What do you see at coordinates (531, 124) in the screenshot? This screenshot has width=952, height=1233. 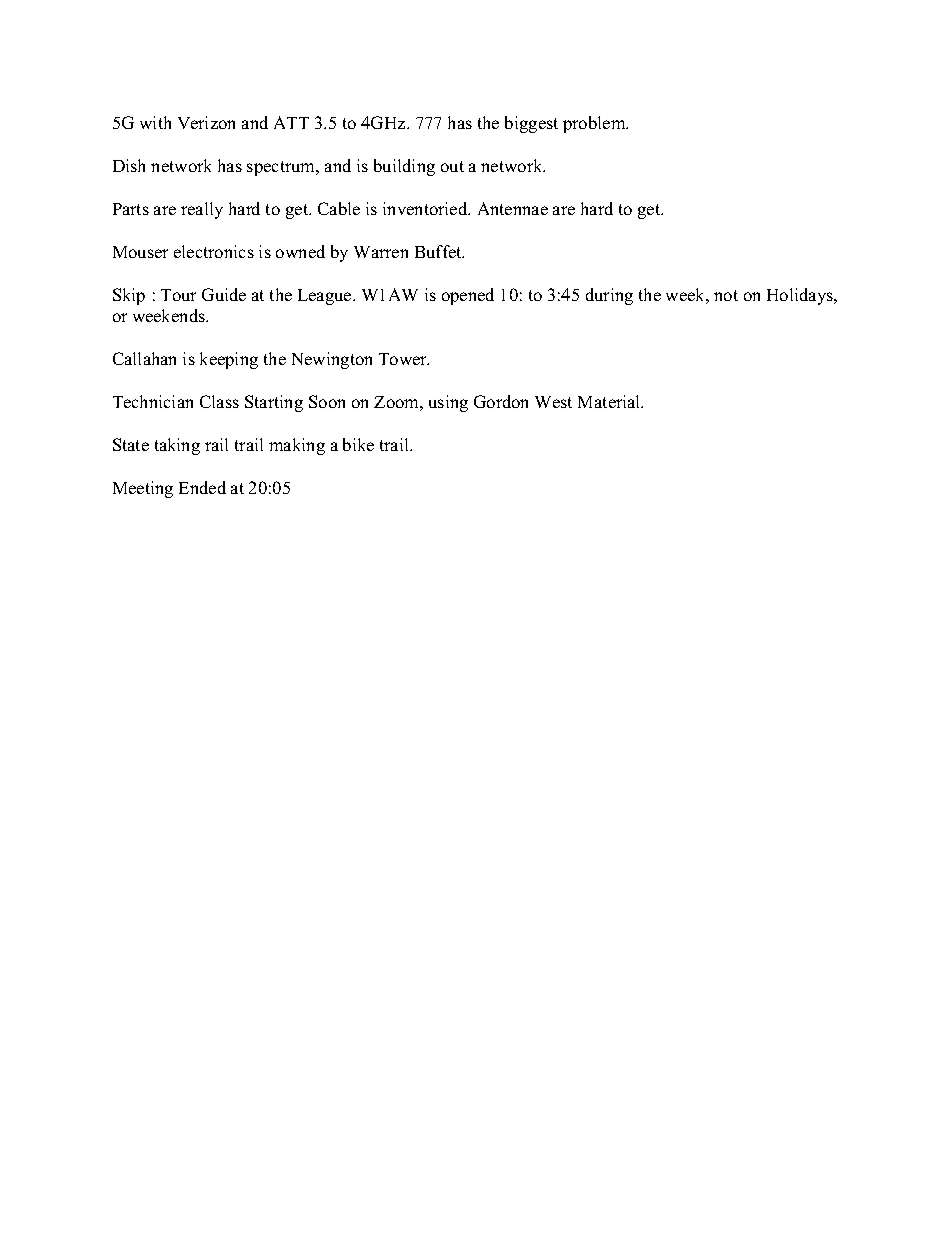 I see `biggest` at bounding box center [531, 124].
